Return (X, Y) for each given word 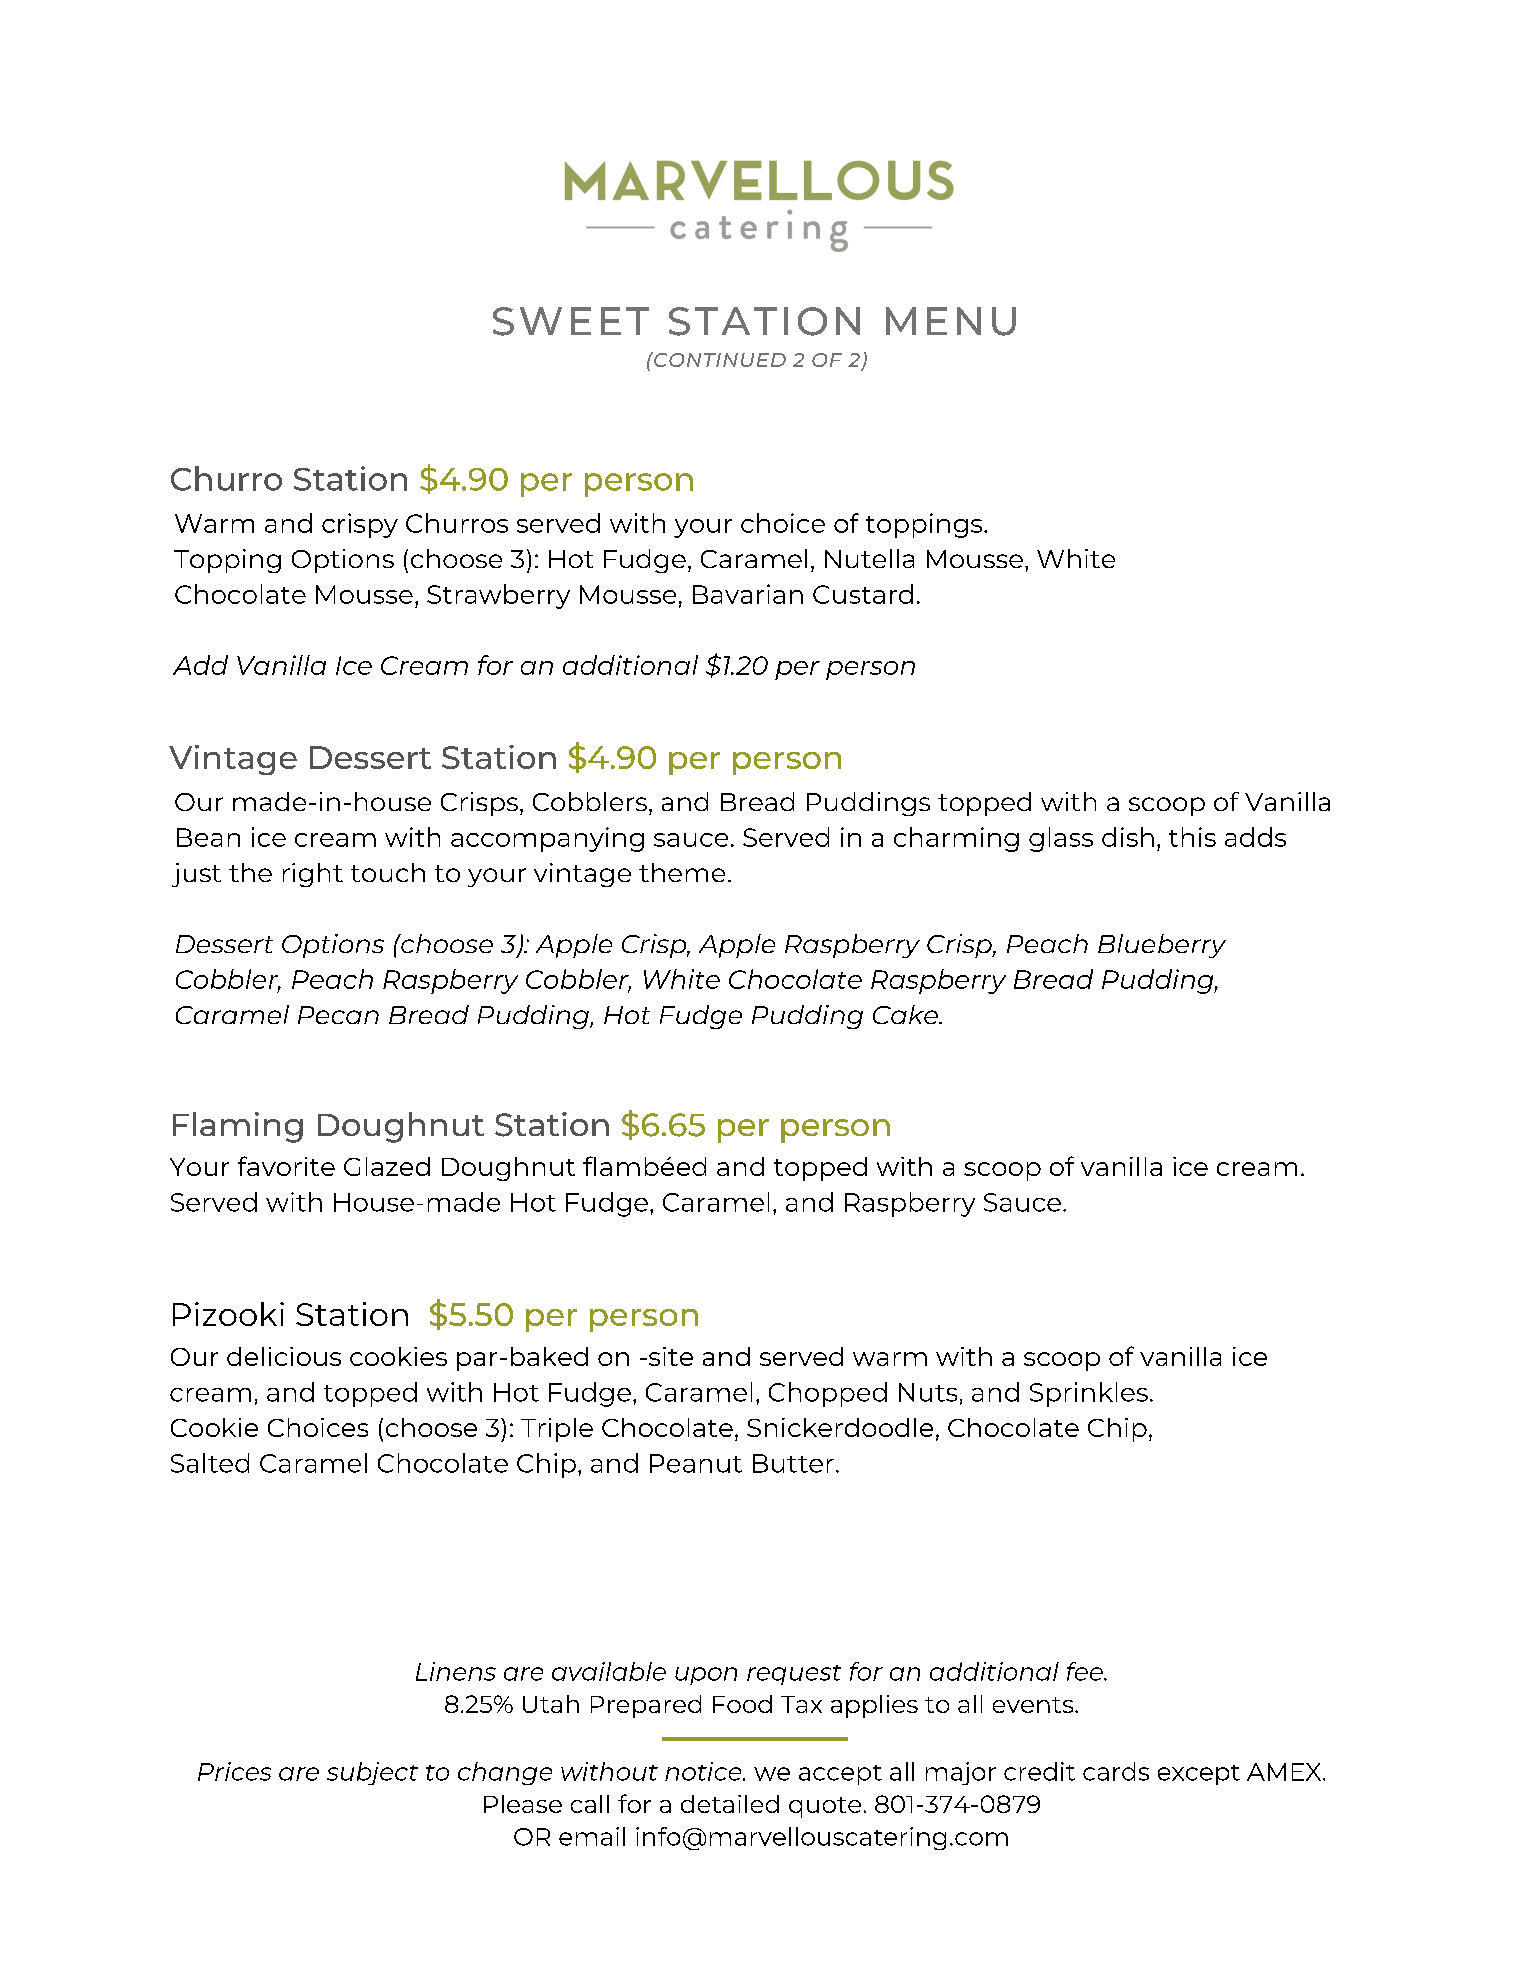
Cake (906, 1014)
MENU (951, 321)
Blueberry (1162, 946)
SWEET (571, 321)
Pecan (338, 1015)
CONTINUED (719, 359)
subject (372, 1773)
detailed (730, 1804)
